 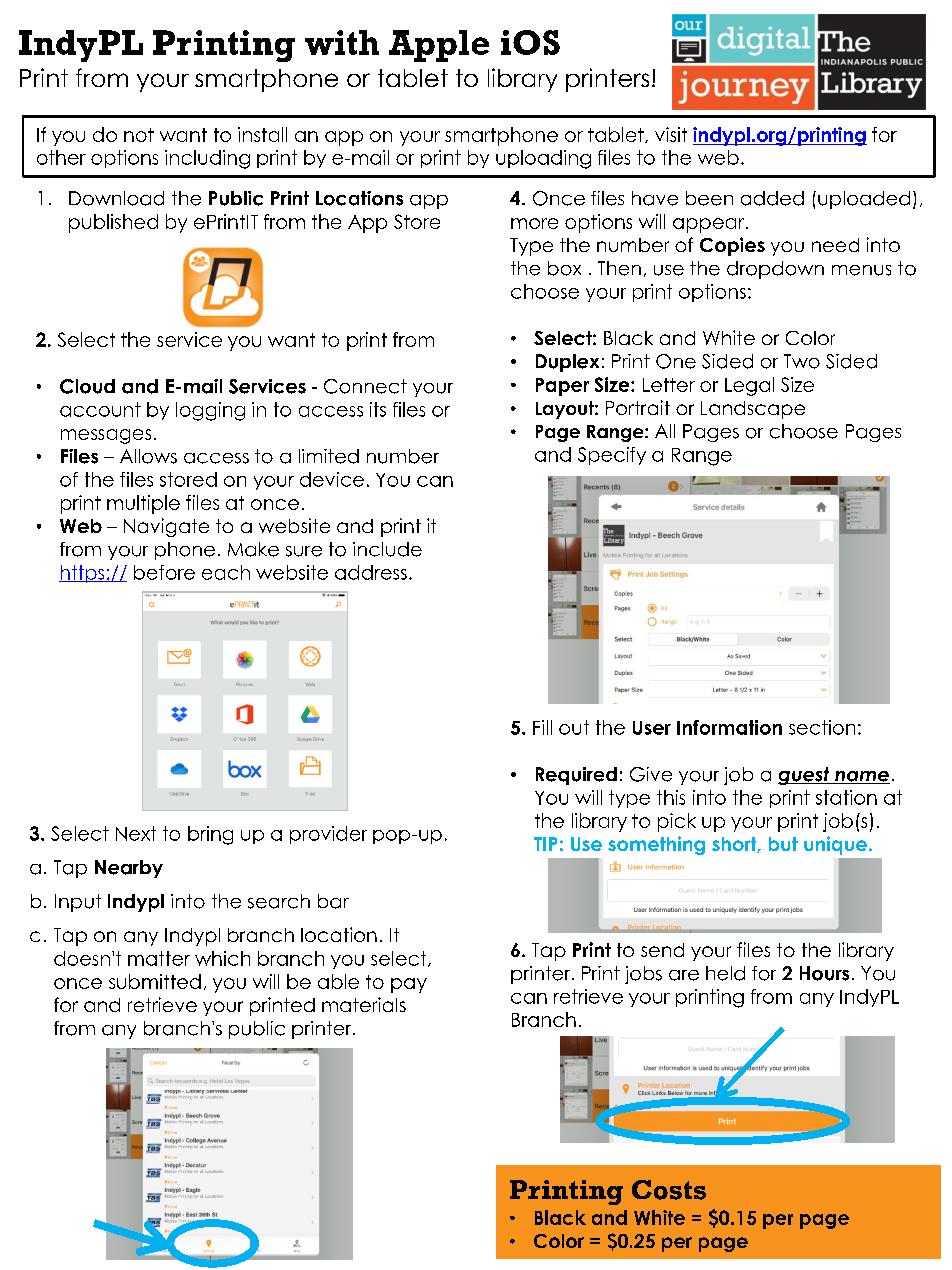 I want to click on address, so click(x=371, y=572).
